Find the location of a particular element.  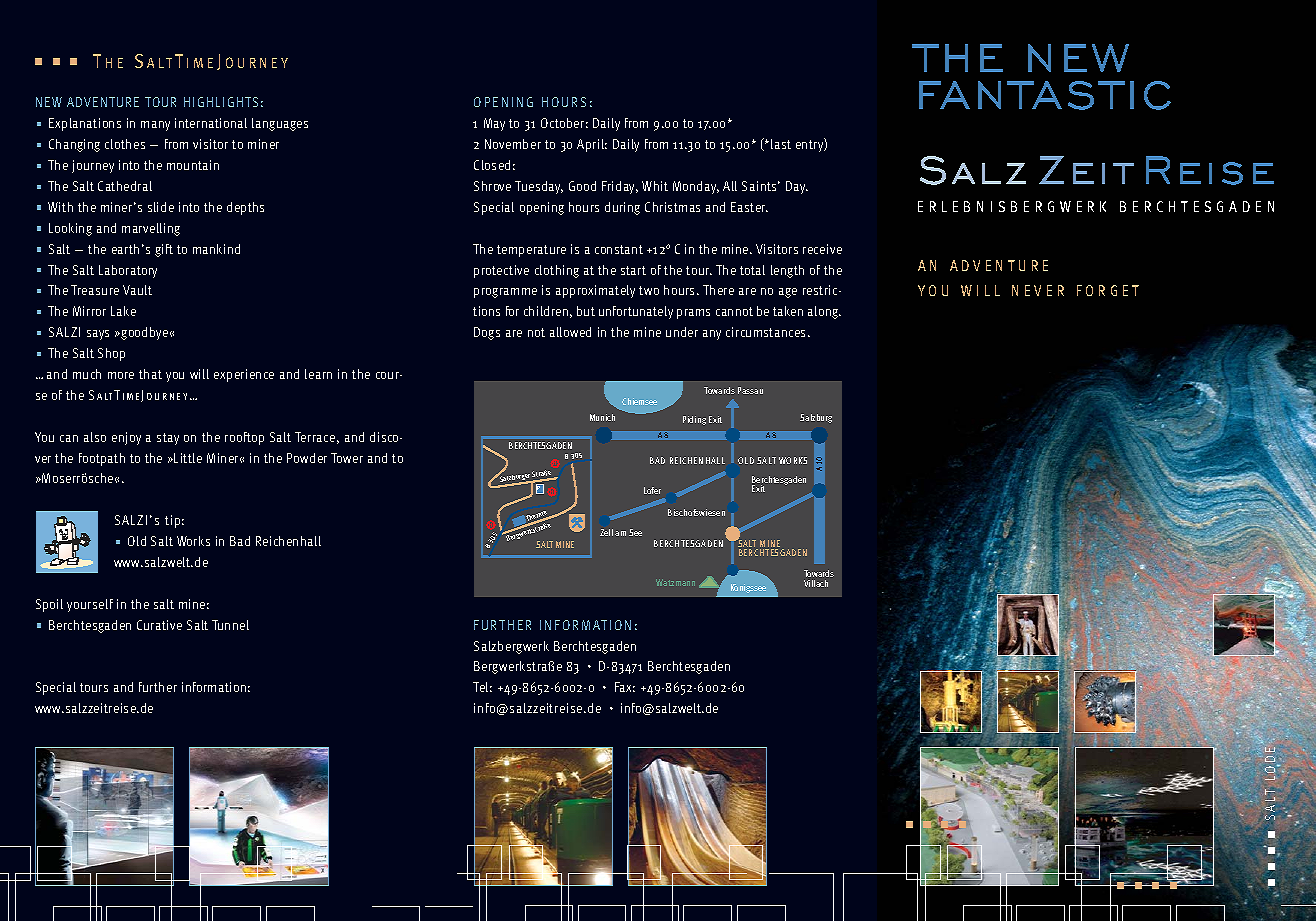

Little is located at coordinates (188, 458).
